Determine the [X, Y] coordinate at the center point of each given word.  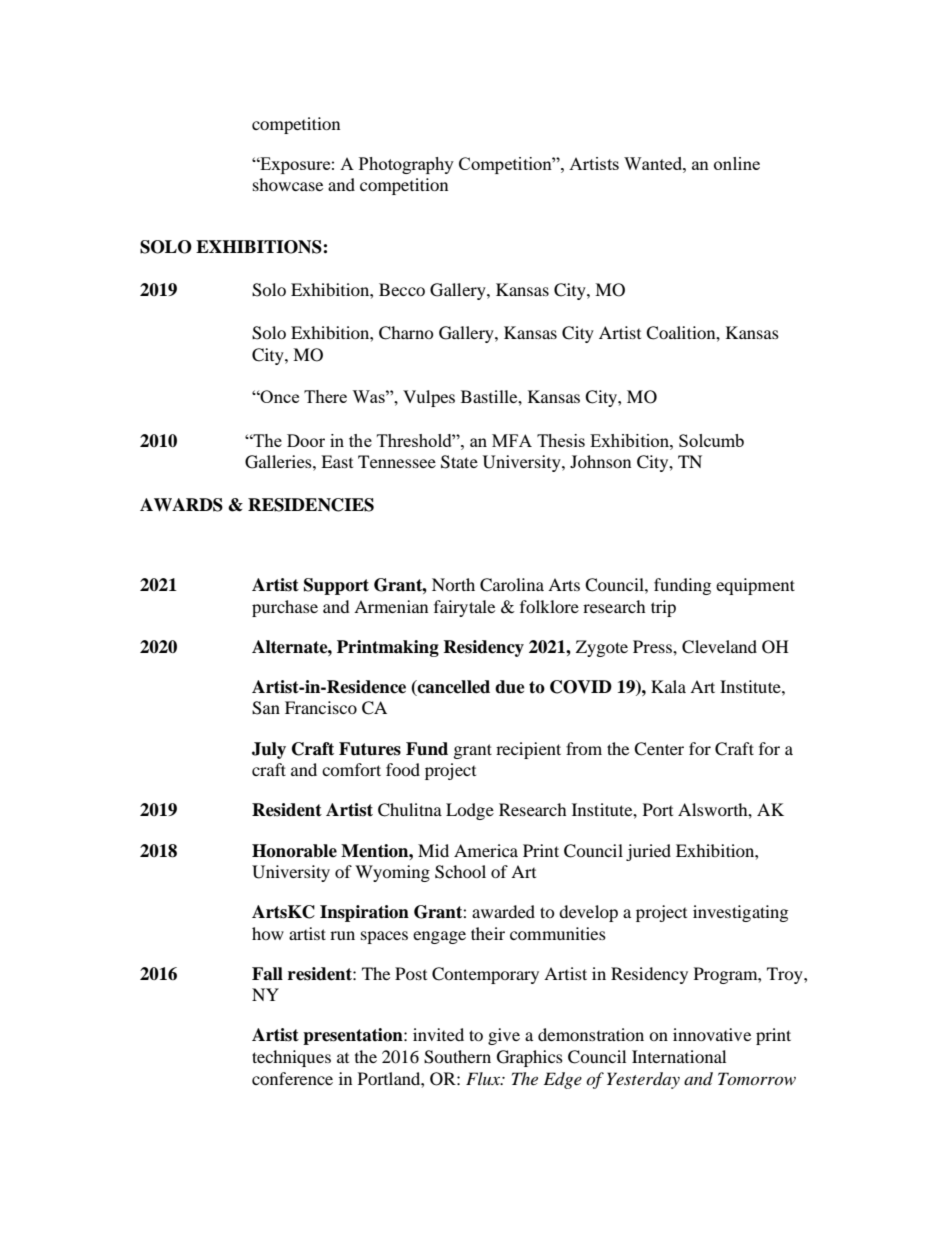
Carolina [512, 585]
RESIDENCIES [311, 505]
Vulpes [429, 398]
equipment [755, 586]
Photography [406, 165]
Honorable [294, 851]
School [460, 872]
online [737, 163]
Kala [668, 686]
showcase [288, 184]
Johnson [600, 461]
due [510, 687]
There [325, 396]
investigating [740, 913]
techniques [291, 1058]
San [266, 708]
